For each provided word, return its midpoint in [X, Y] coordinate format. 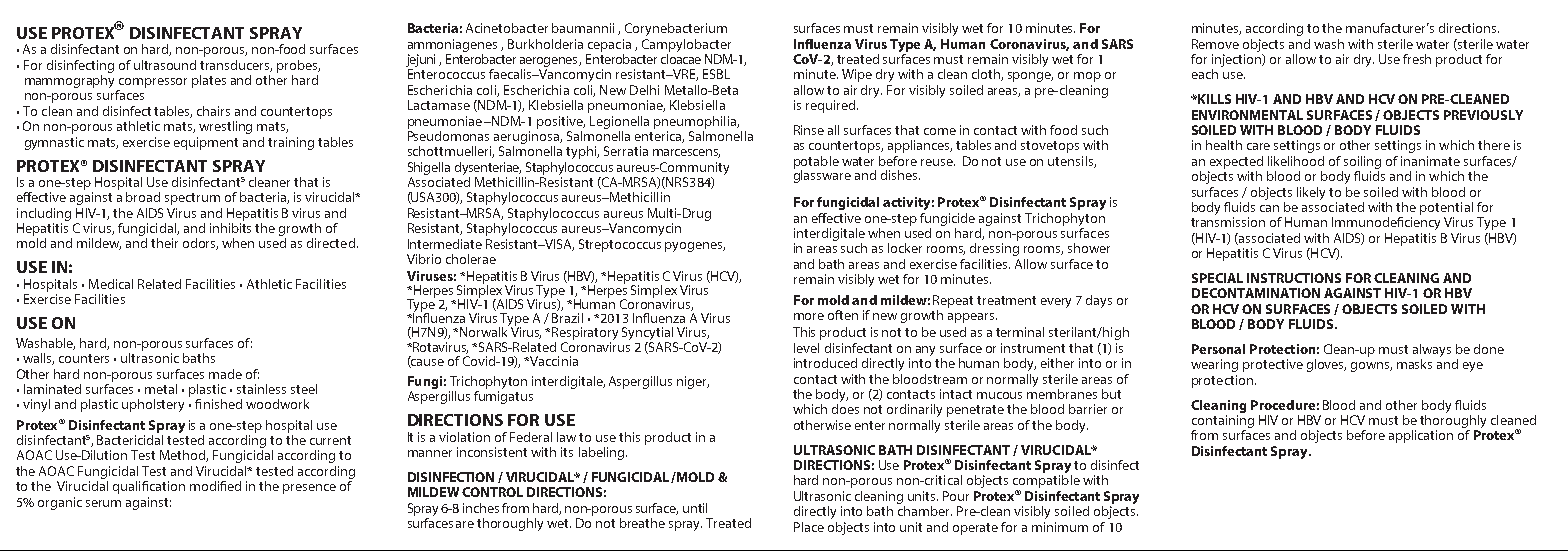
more [809, 316]
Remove [1215, 44]
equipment [206, 143]
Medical [111, 284]
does [845, 409]
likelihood [1296, 161]
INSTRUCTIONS [1294, 278]
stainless [261, 389]
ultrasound [165, 65]
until [695, 508]
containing [1223, 421]
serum [103, 503]
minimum [1060, 527]
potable [816, 163]
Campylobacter [686, 45]
